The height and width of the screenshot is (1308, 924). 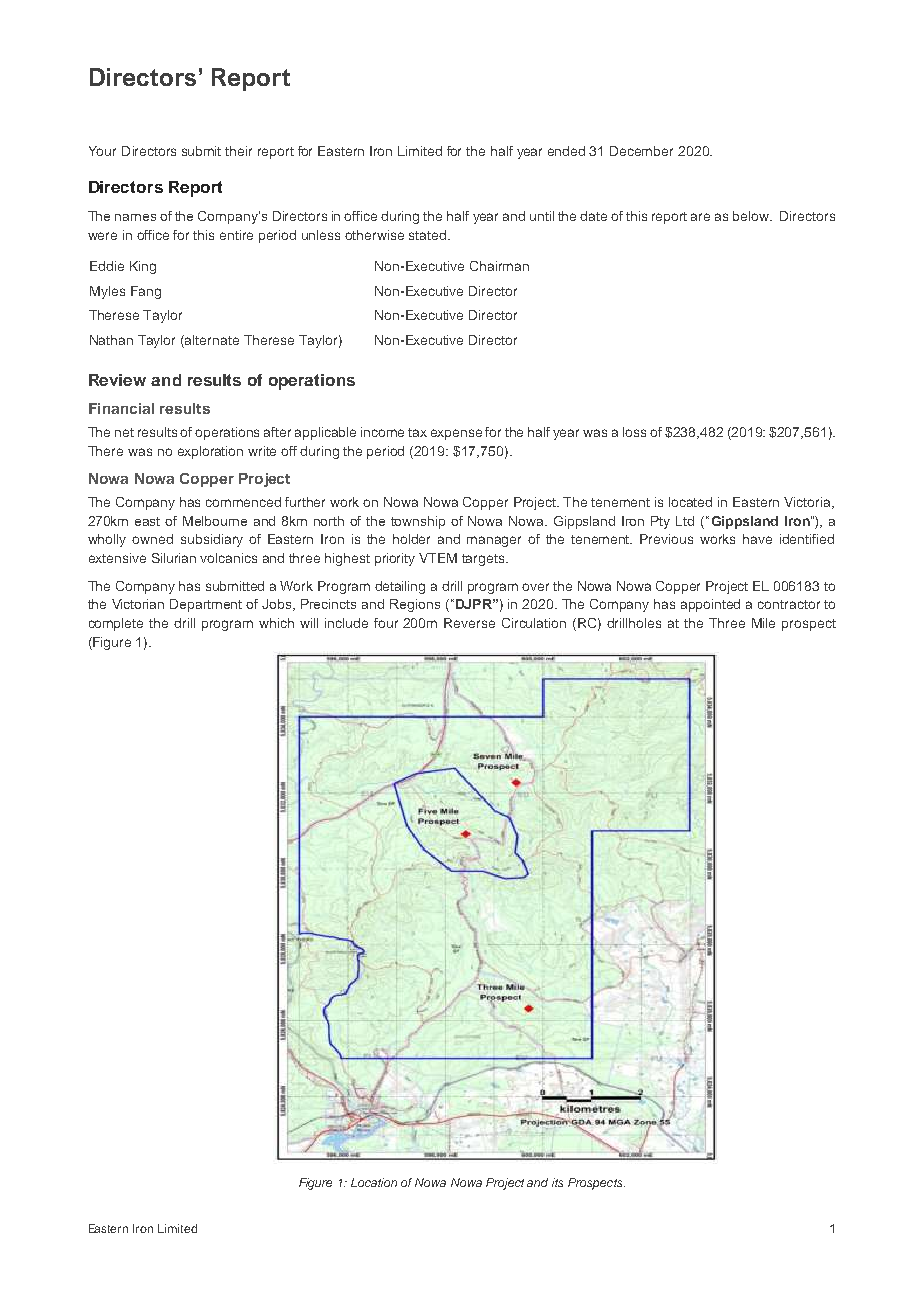 I want to click on Mile, so click(x=763, y=623).
